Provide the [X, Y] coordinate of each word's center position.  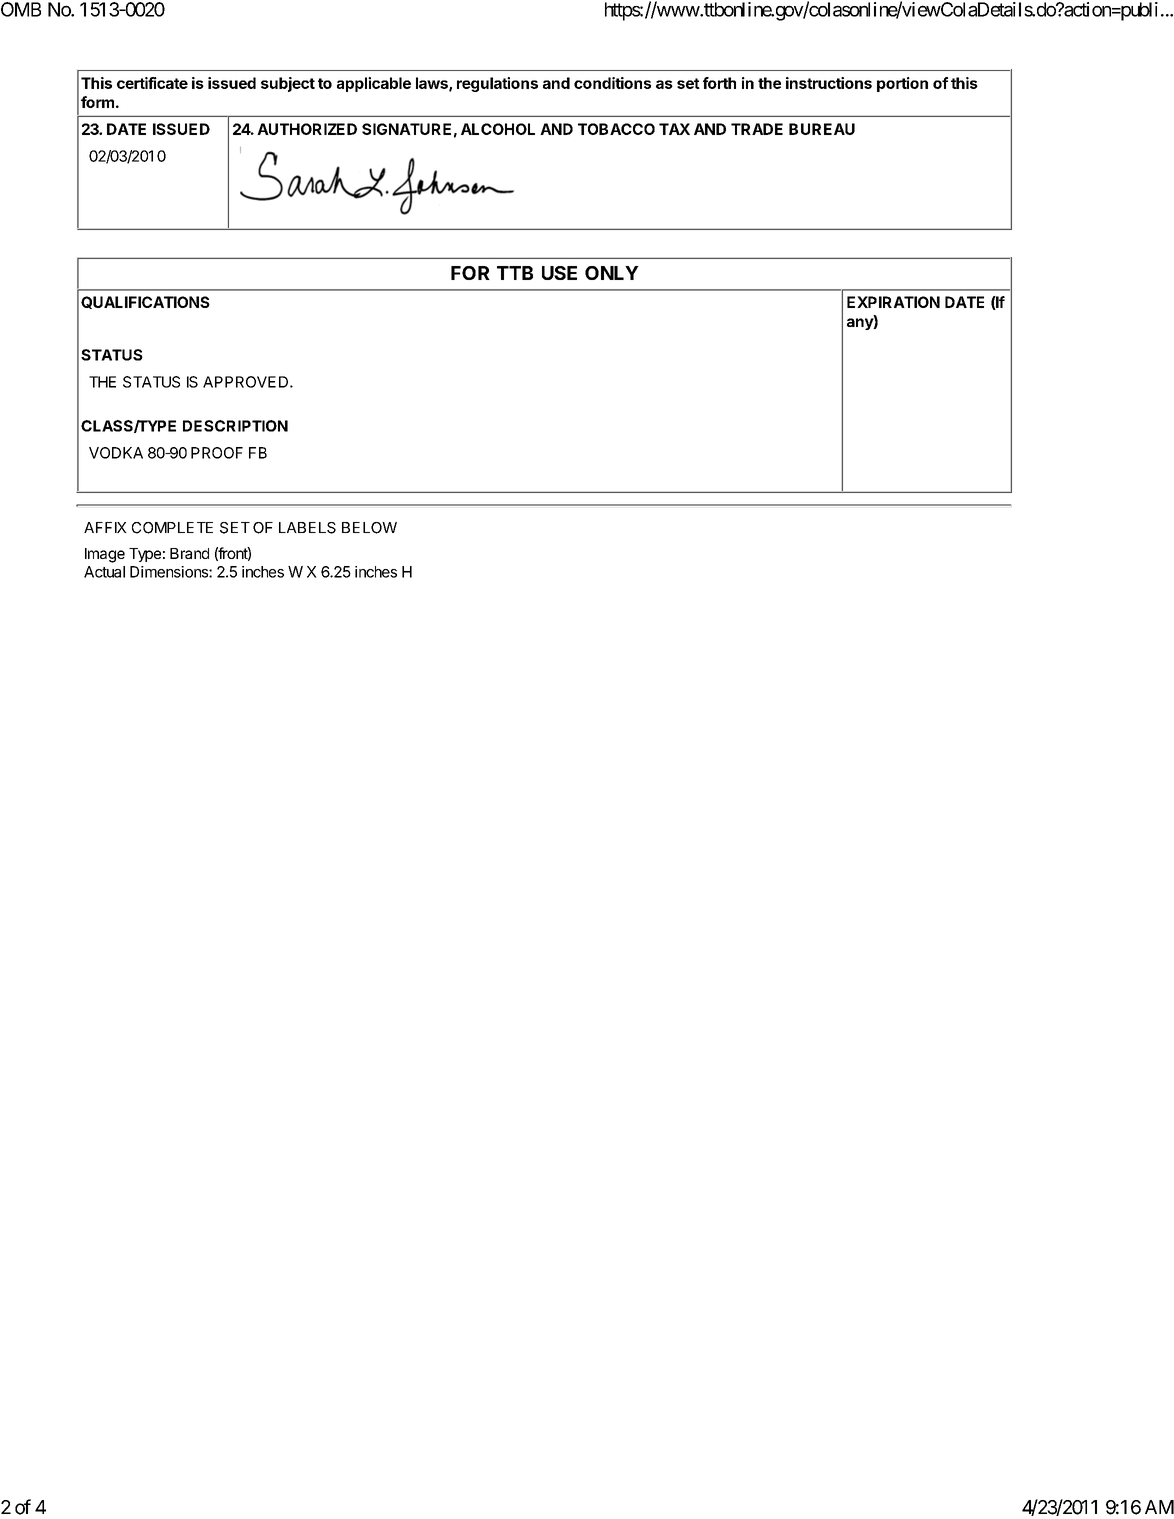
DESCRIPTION [235, 426]
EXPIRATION [893, 302]
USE [559, 273]
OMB [21, 9]
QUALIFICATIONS [145, 302]
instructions [829, 83]
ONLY [612, 273]
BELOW [369, 528]
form [97, 102]
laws [433, 84]
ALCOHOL [498, 129]
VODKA [116, 453]
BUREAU [822, 129]
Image [105, 555]
